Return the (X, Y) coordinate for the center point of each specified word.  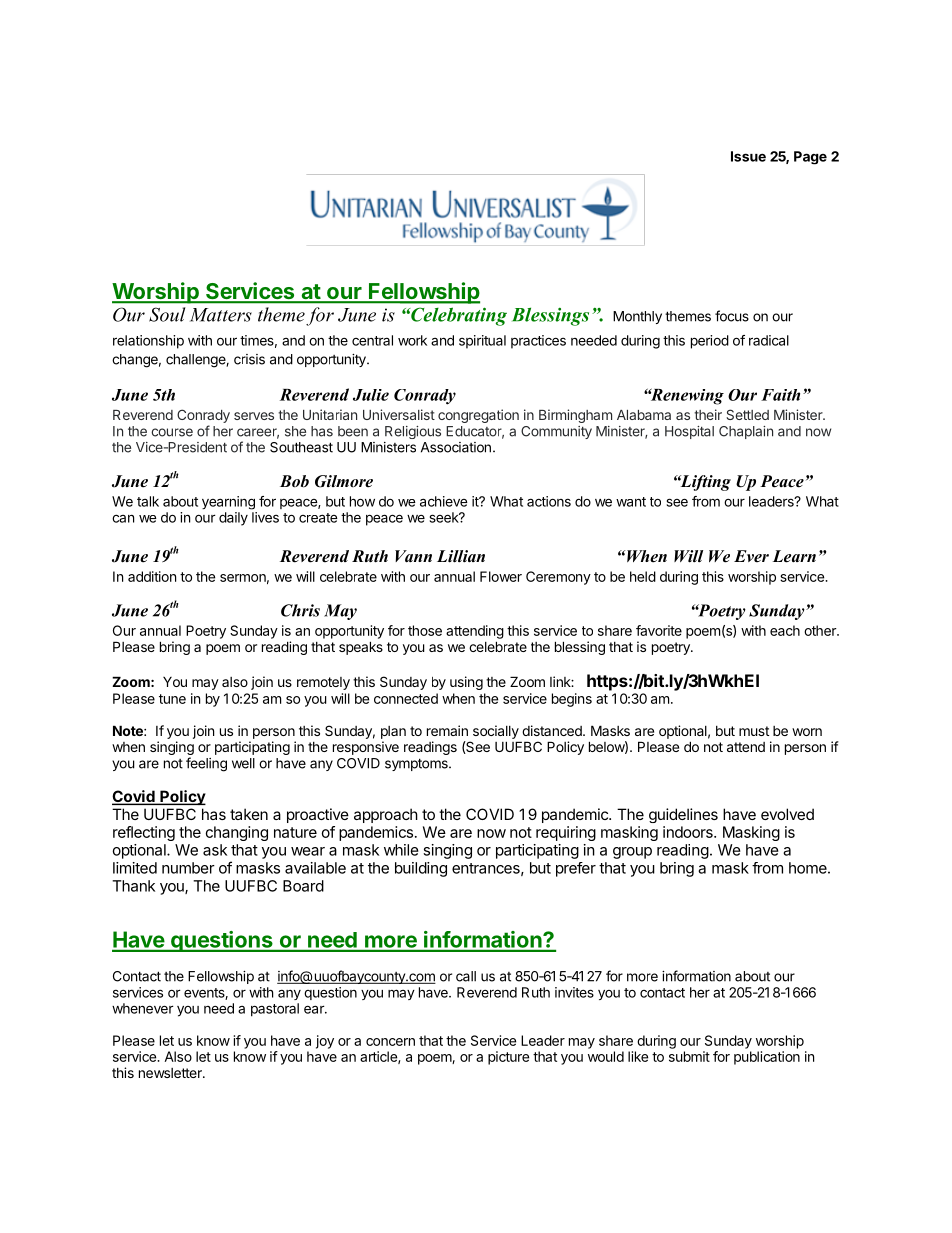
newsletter (171, 1073)
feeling (206, 764)
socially (496, 732)
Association (456, 447)
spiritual (482, 342)
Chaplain (746, 432)
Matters (221, 315)
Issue (748, 156)
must (754, 731)
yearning (228, 503)
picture (508, 1058)
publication (767, 1058)
